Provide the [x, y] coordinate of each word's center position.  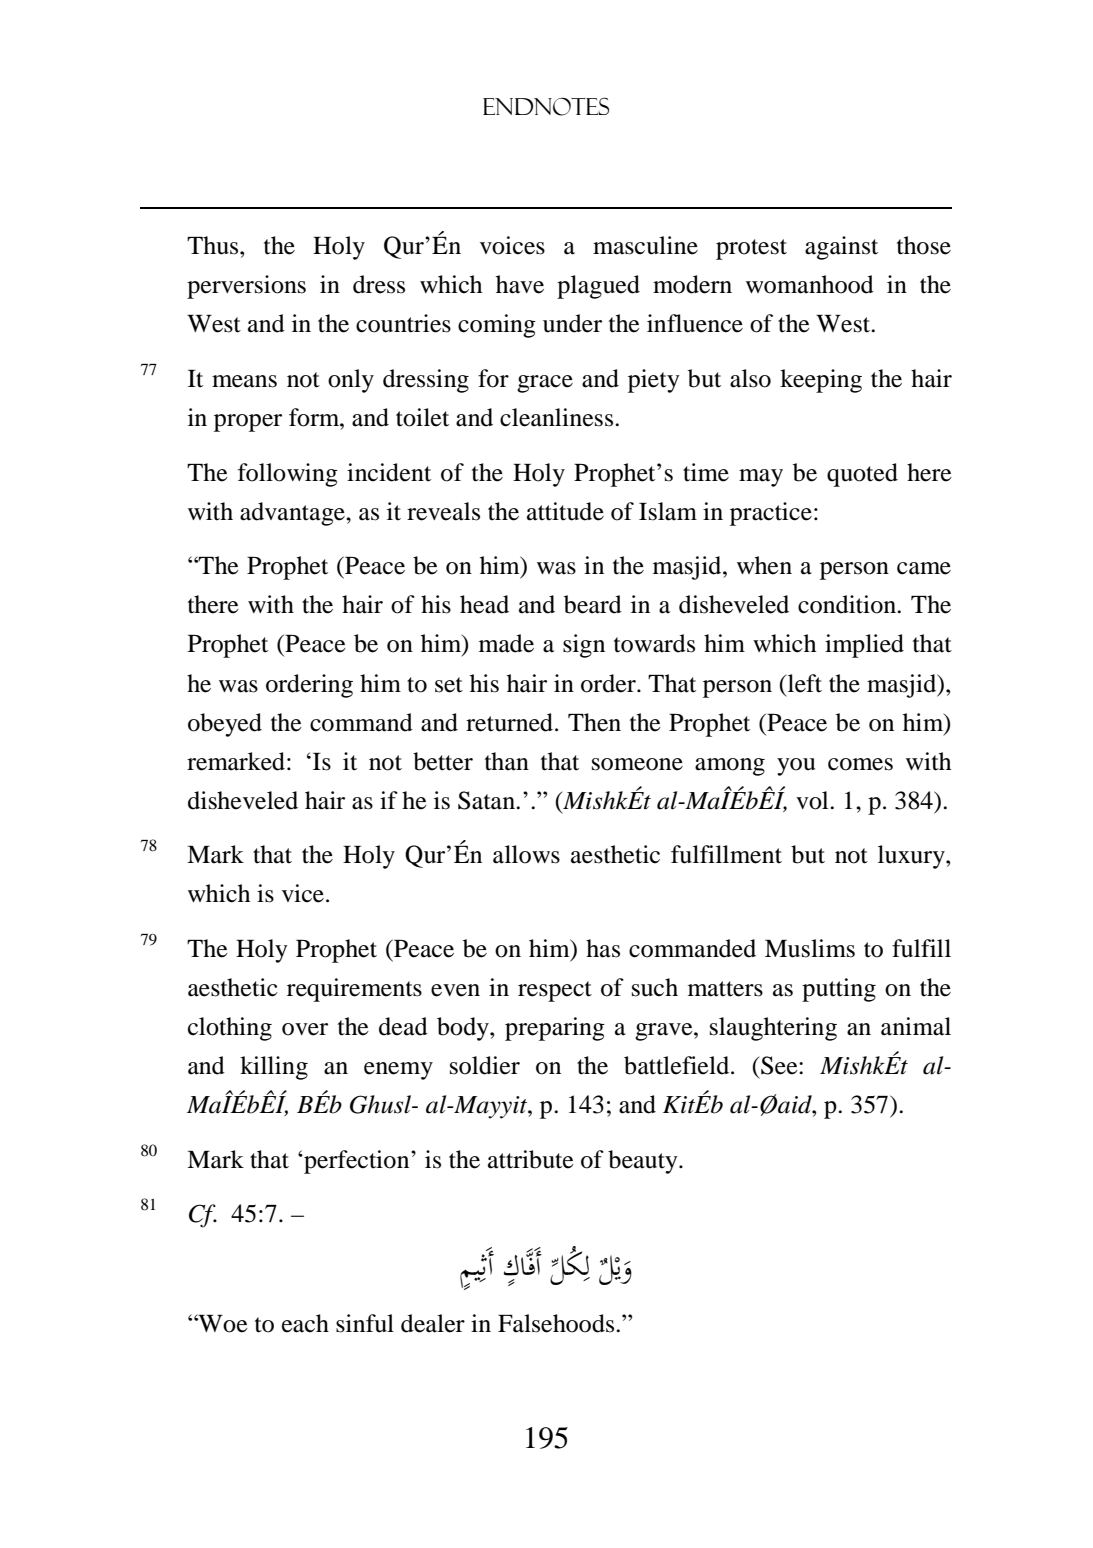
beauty [644, 1162]
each [305, 1323]
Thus [214, 245]
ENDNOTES [546, 106]
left [805, 683]
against [841, 248]
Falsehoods [557, 1323]
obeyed [225, 725]
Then [594, 722]
